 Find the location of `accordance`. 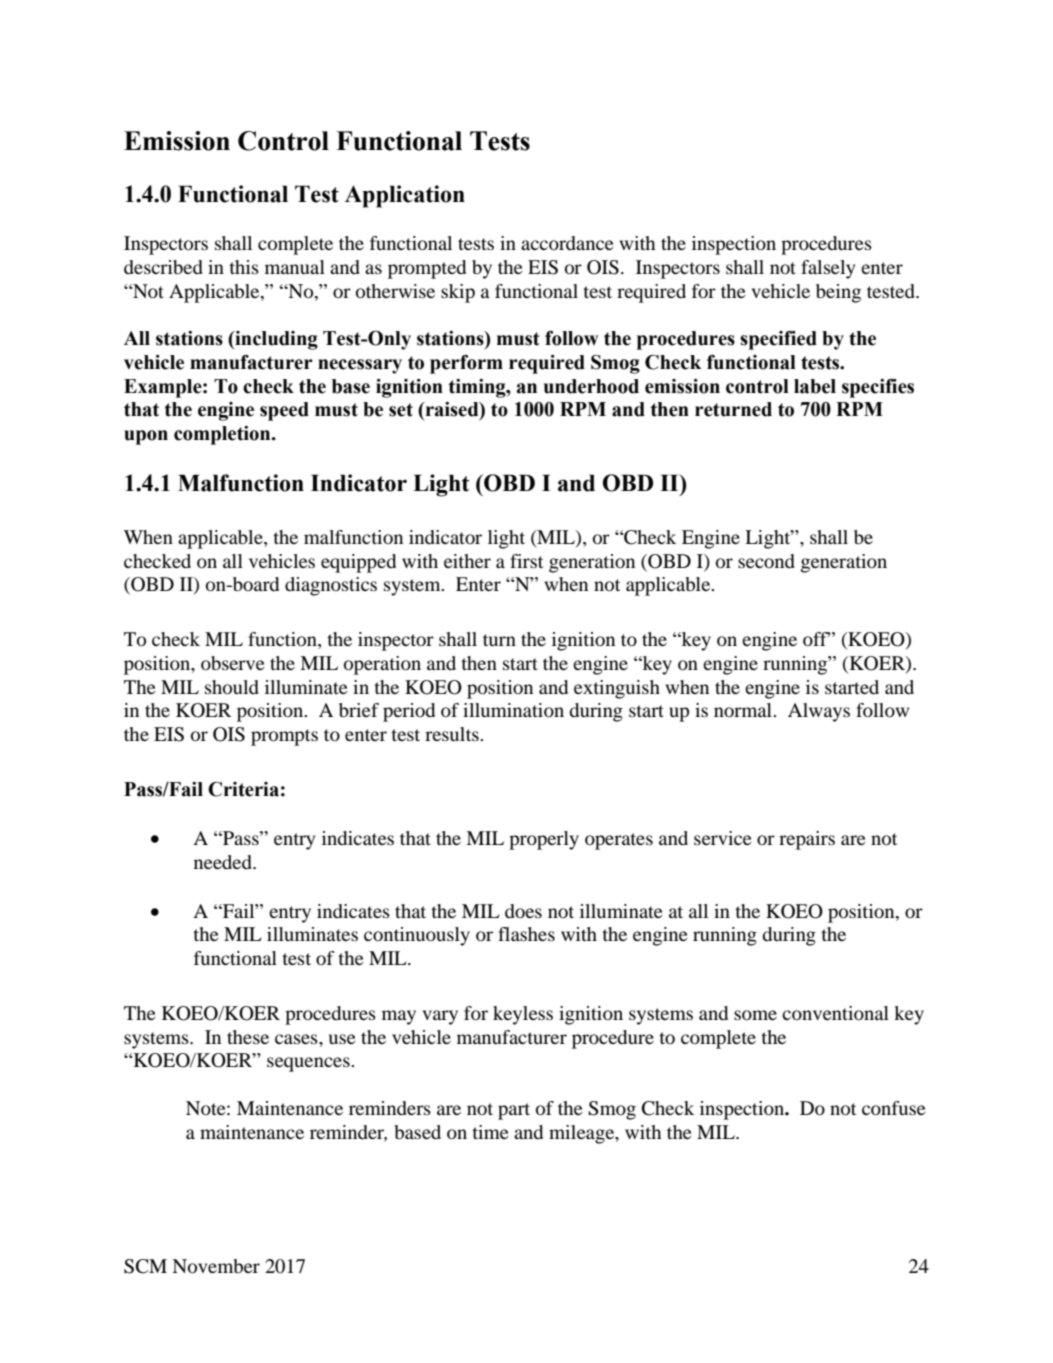

accordance is located at coordinates (567, 243).
